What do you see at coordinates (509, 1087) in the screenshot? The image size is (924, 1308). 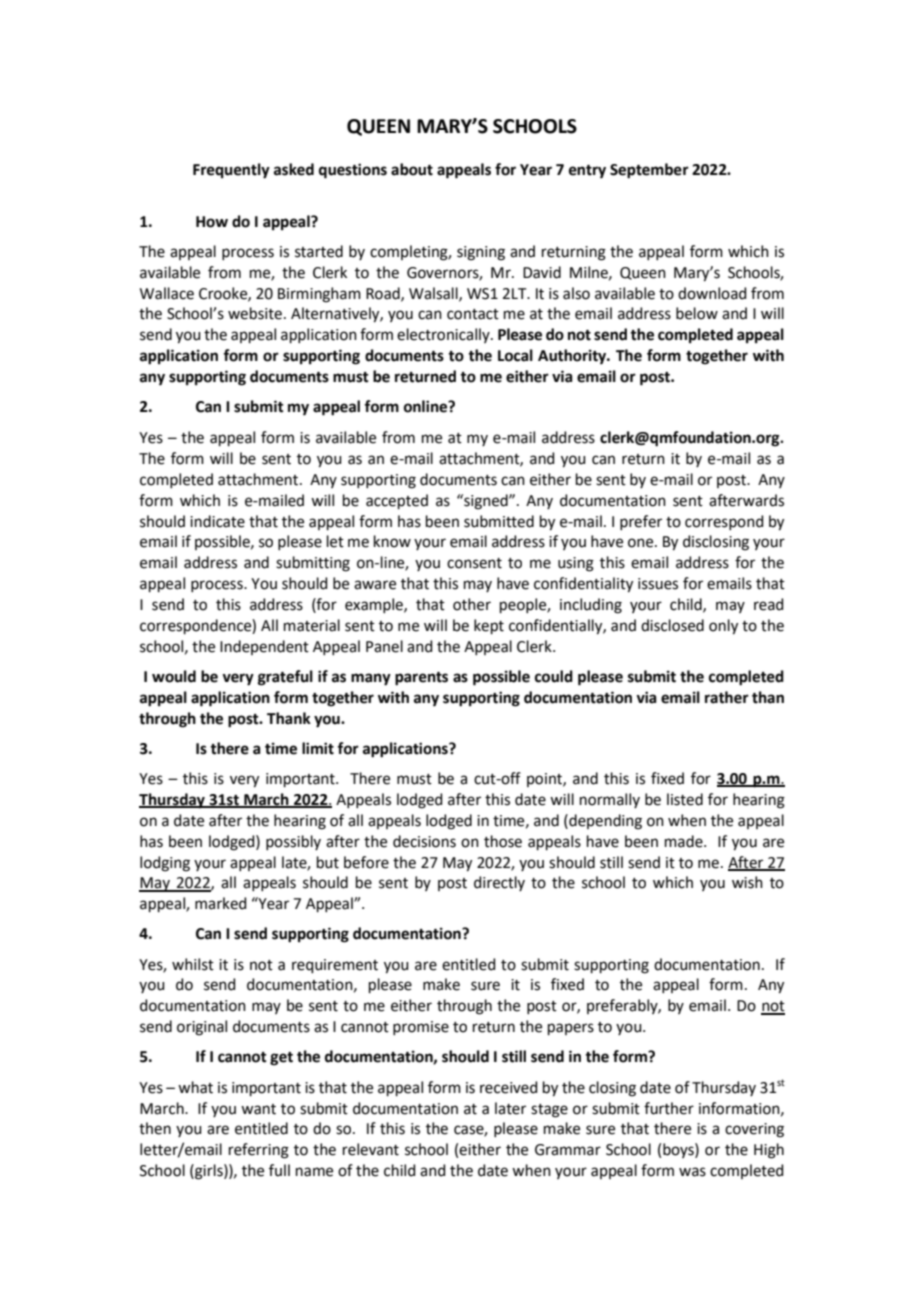 I see `received` at bounding box center [509, 1087].
